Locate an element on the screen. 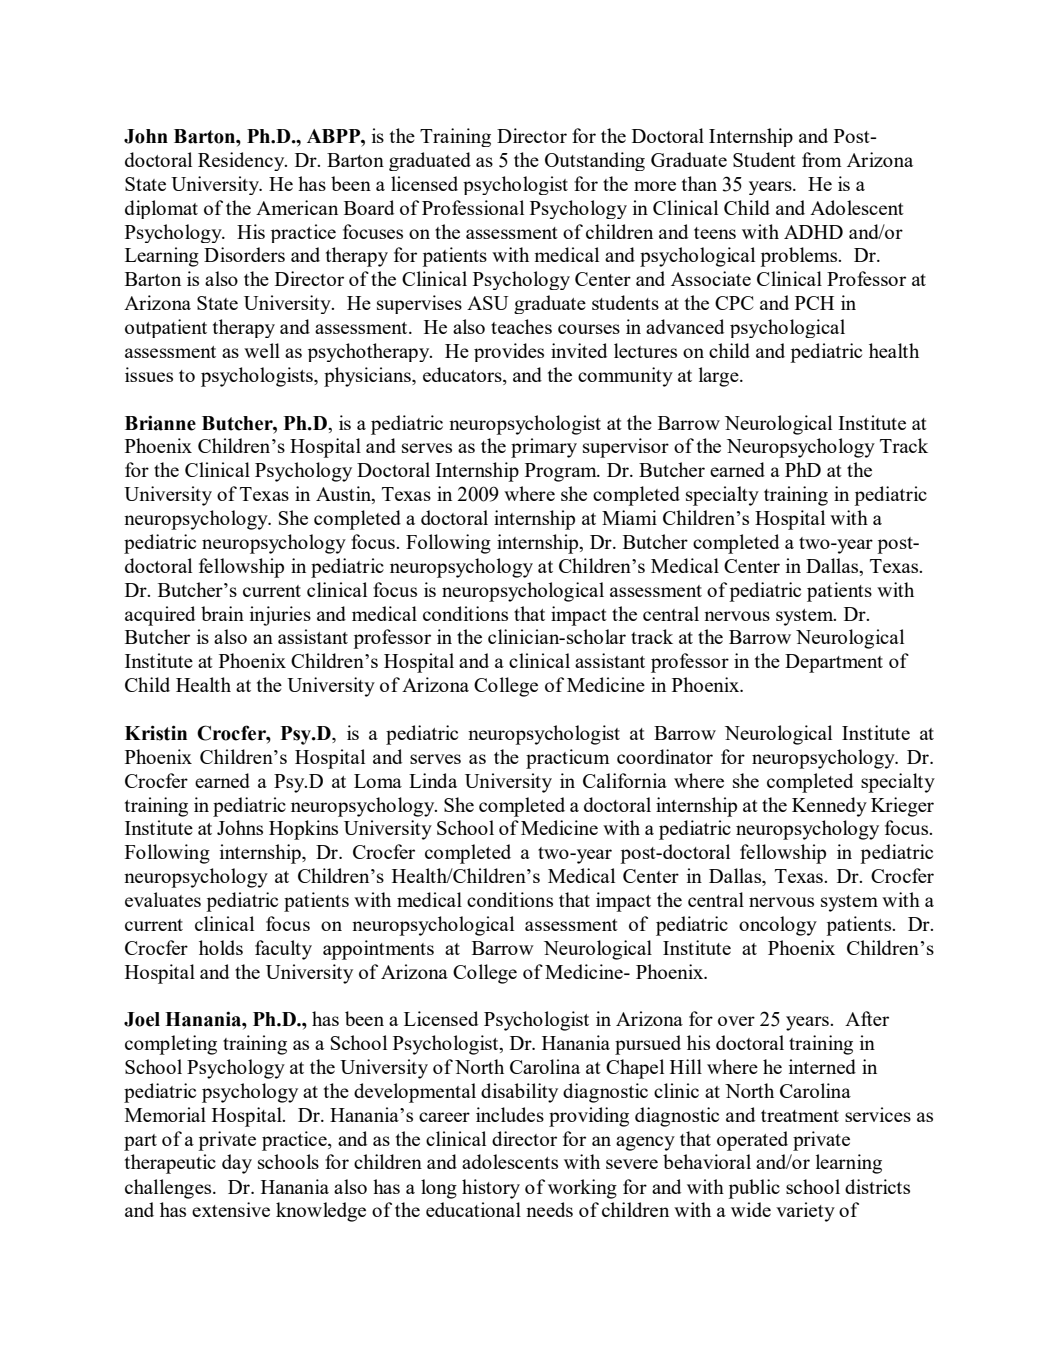  Kristin is located at coordinates (156, 733).
